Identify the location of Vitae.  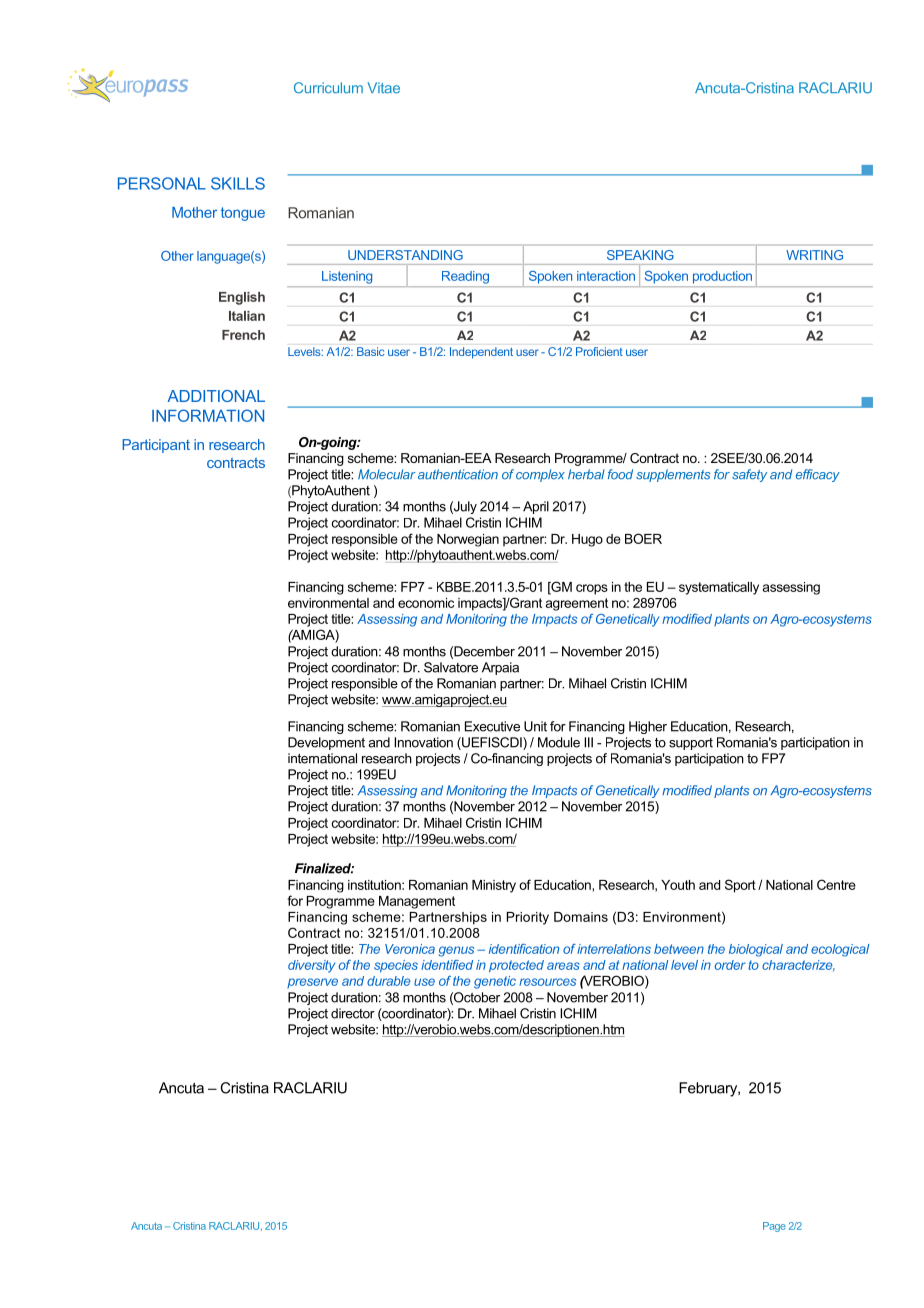
(383, 88).
